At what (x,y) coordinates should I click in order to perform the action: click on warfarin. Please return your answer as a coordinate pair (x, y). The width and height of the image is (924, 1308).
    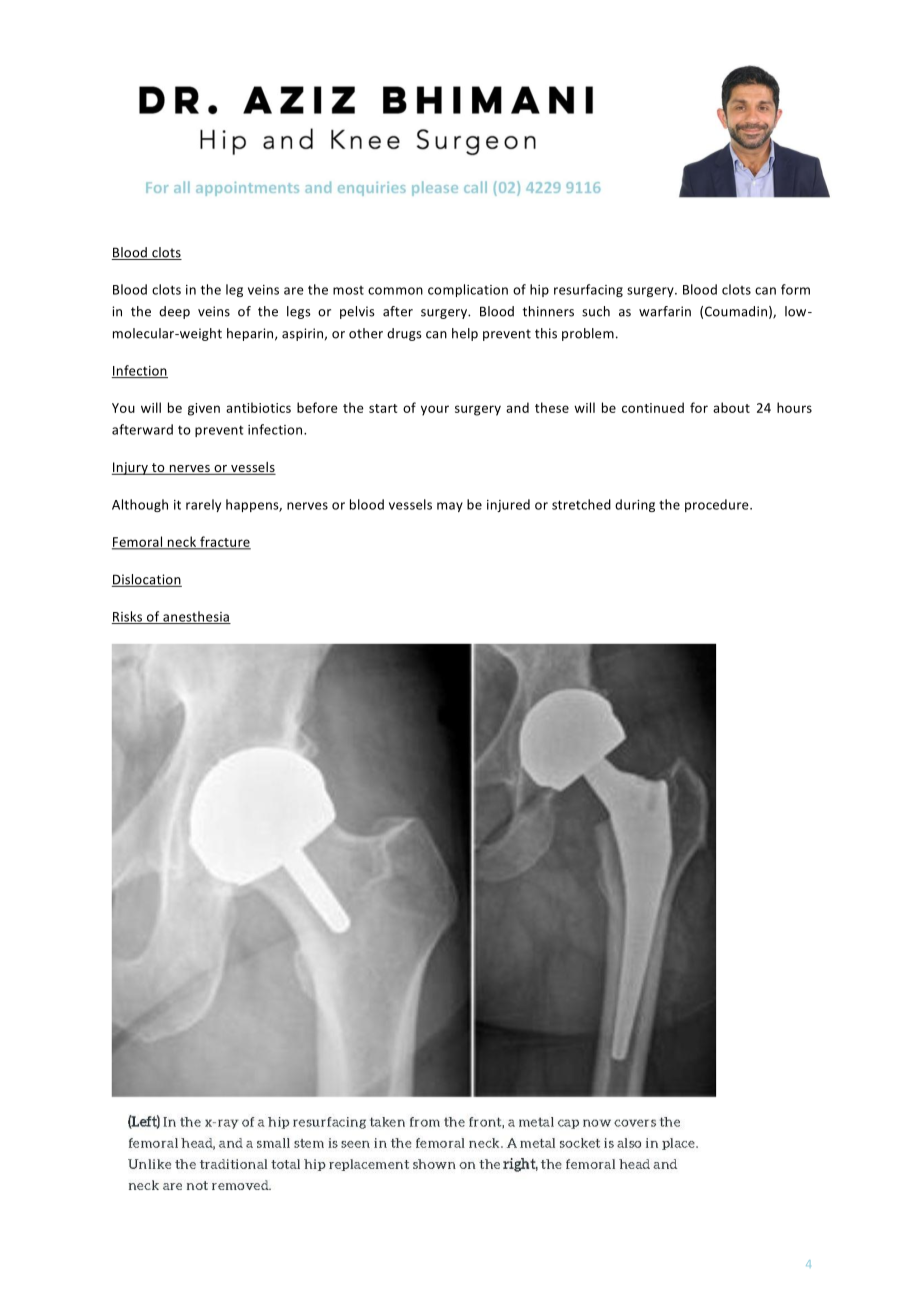
    Looking at the image, I should click on (665, 311).
